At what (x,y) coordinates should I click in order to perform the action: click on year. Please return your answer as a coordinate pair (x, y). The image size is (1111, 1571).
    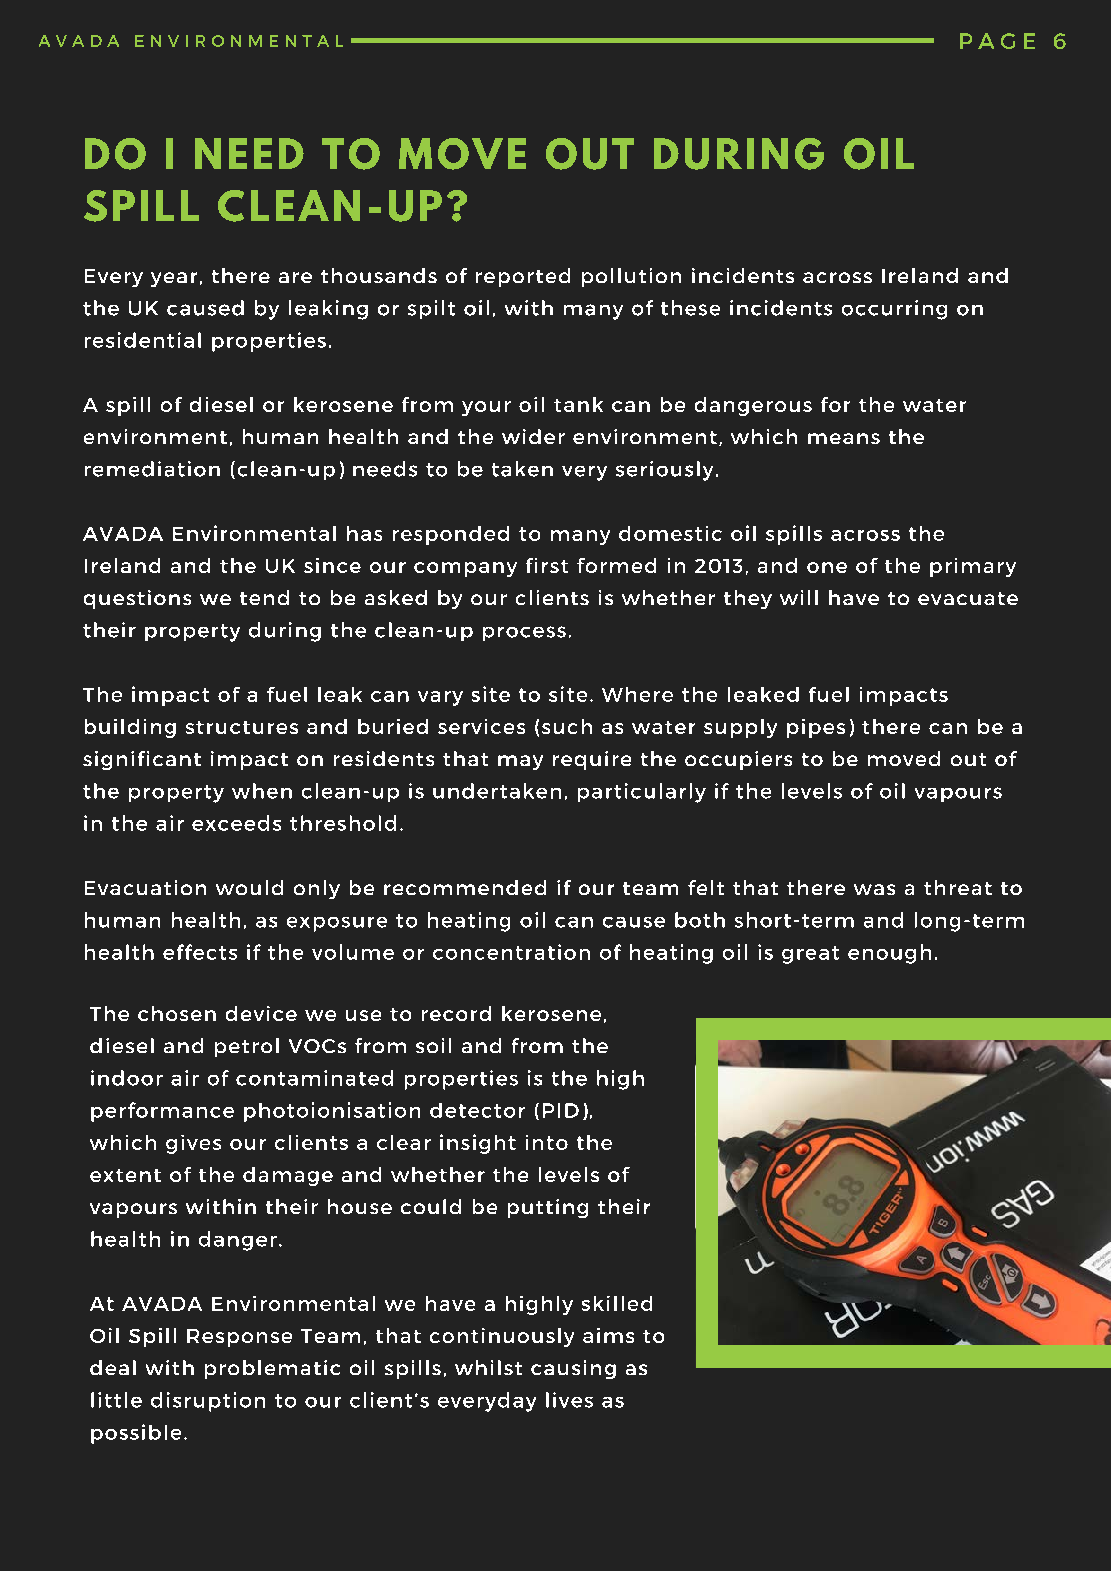
    Looking at the image, I should click on (174, 279).
